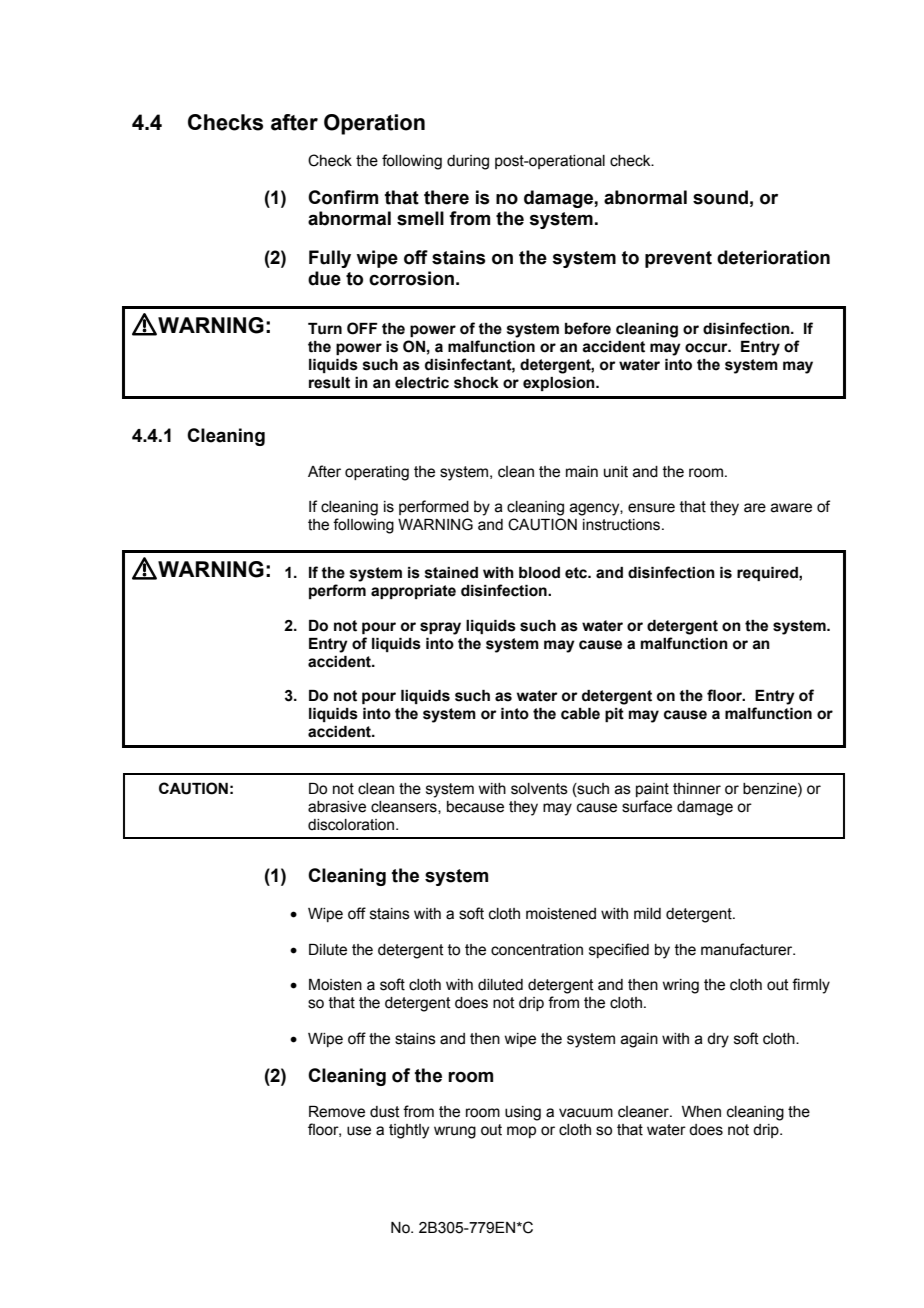 This screenshot has height=1308, width=924. Describe the element at coordinates (352, 825) in the screenshot. I see `discoloration` at that location.
